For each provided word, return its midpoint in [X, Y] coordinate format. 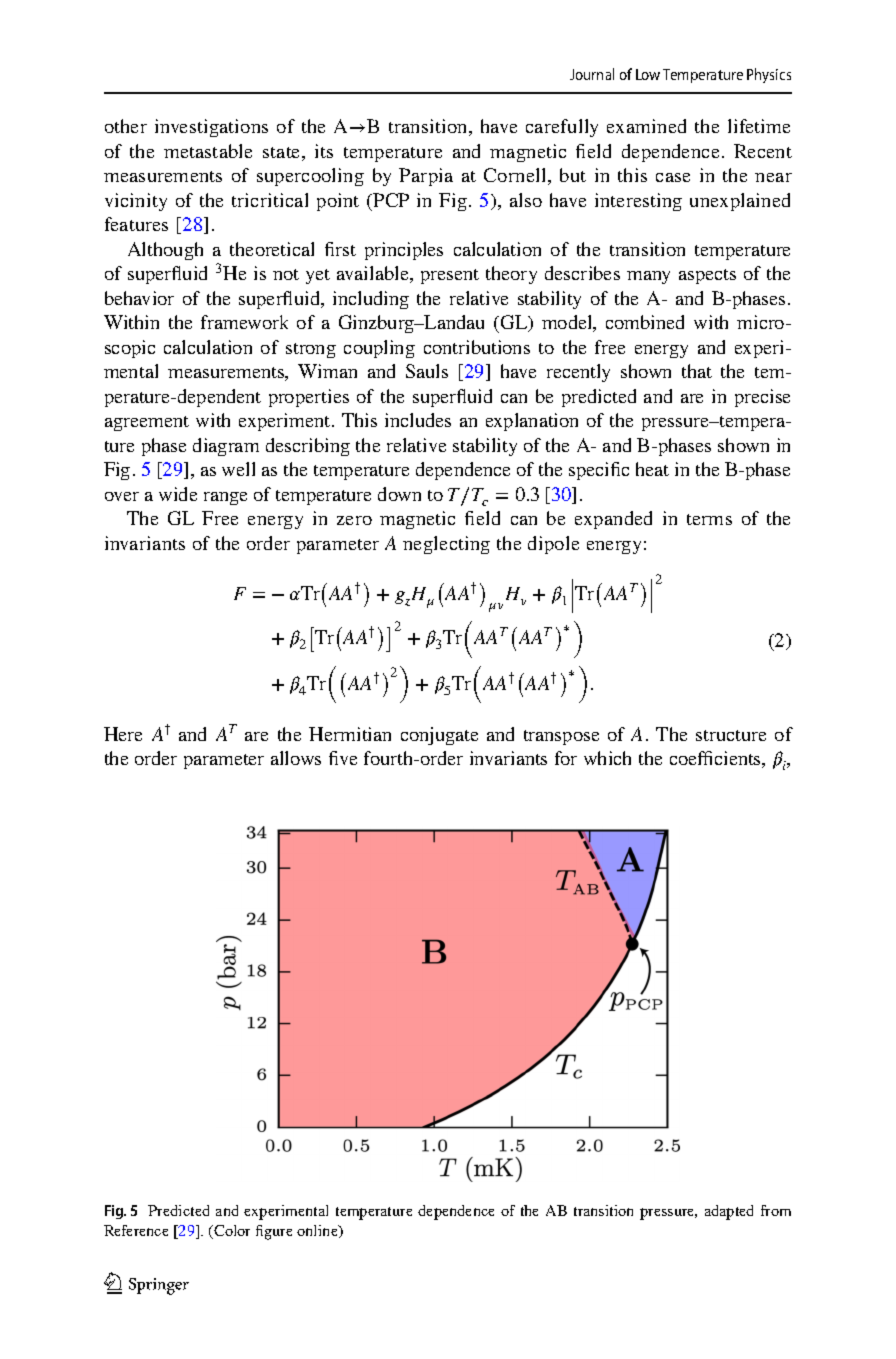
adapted [729, 1212]
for [566, 758]
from [776, 1210]
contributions [477, 347]
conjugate [439, 736]
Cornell [516, 176]
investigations [211, 128]
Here [123, 734]
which [607, 758]
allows [296, 758]
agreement [147, 423]
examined [646, 126]
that [697, 371]
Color [231, 1232]
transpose [561, 737]
